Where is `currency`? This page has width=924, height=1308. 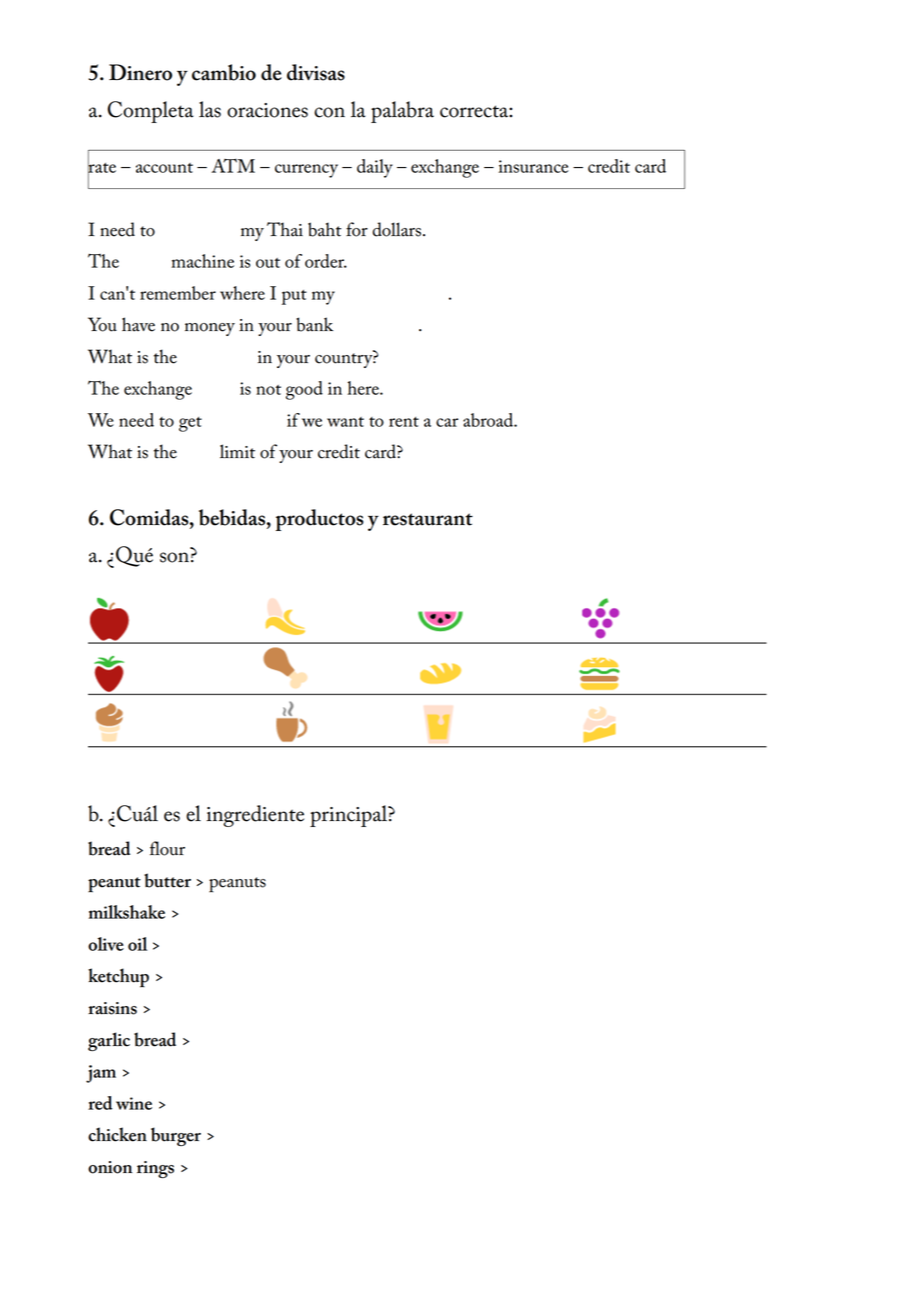 currency is located at coordinates (306, 171).
